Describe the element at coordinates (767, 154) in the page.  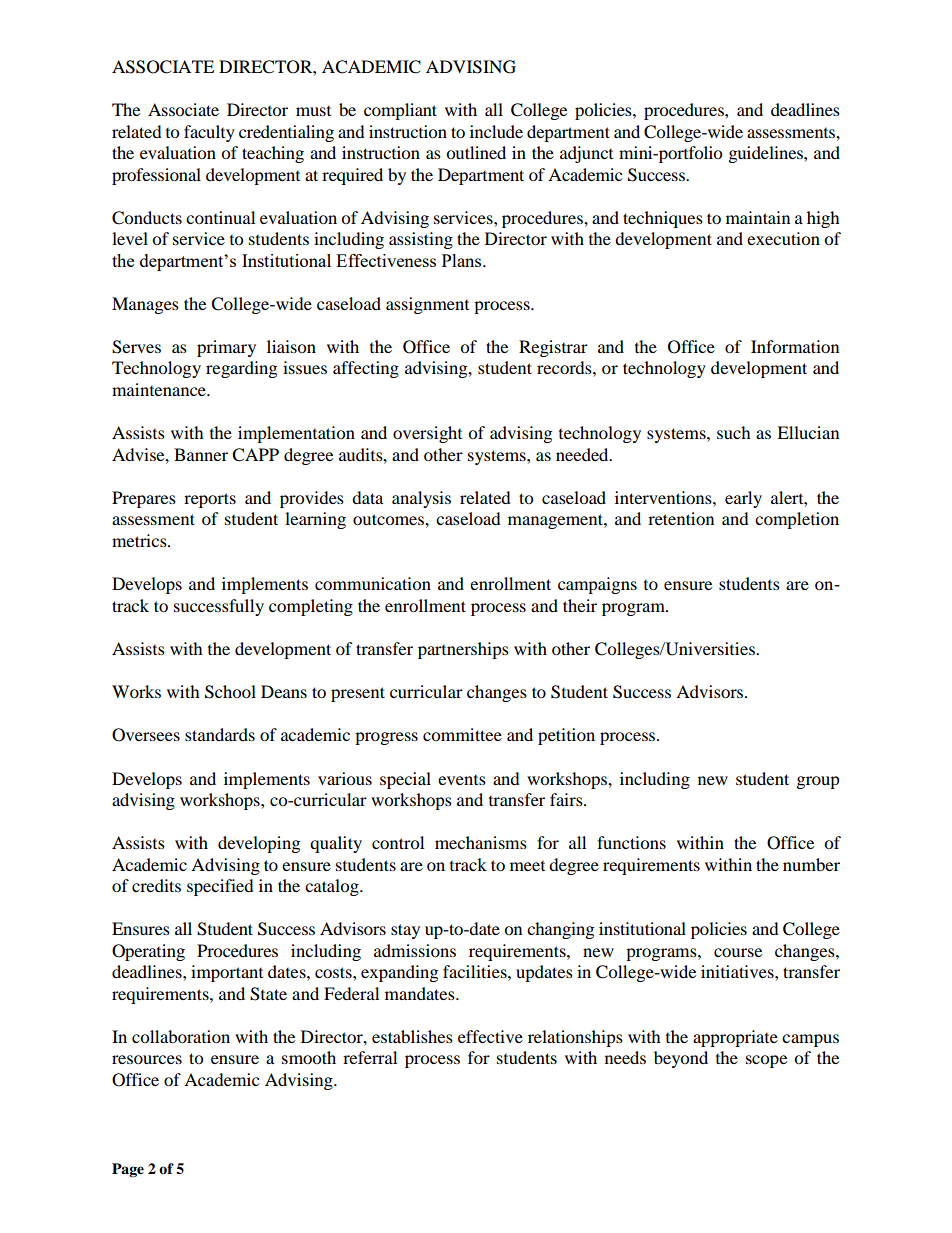
I see `guidelines` at that location.
